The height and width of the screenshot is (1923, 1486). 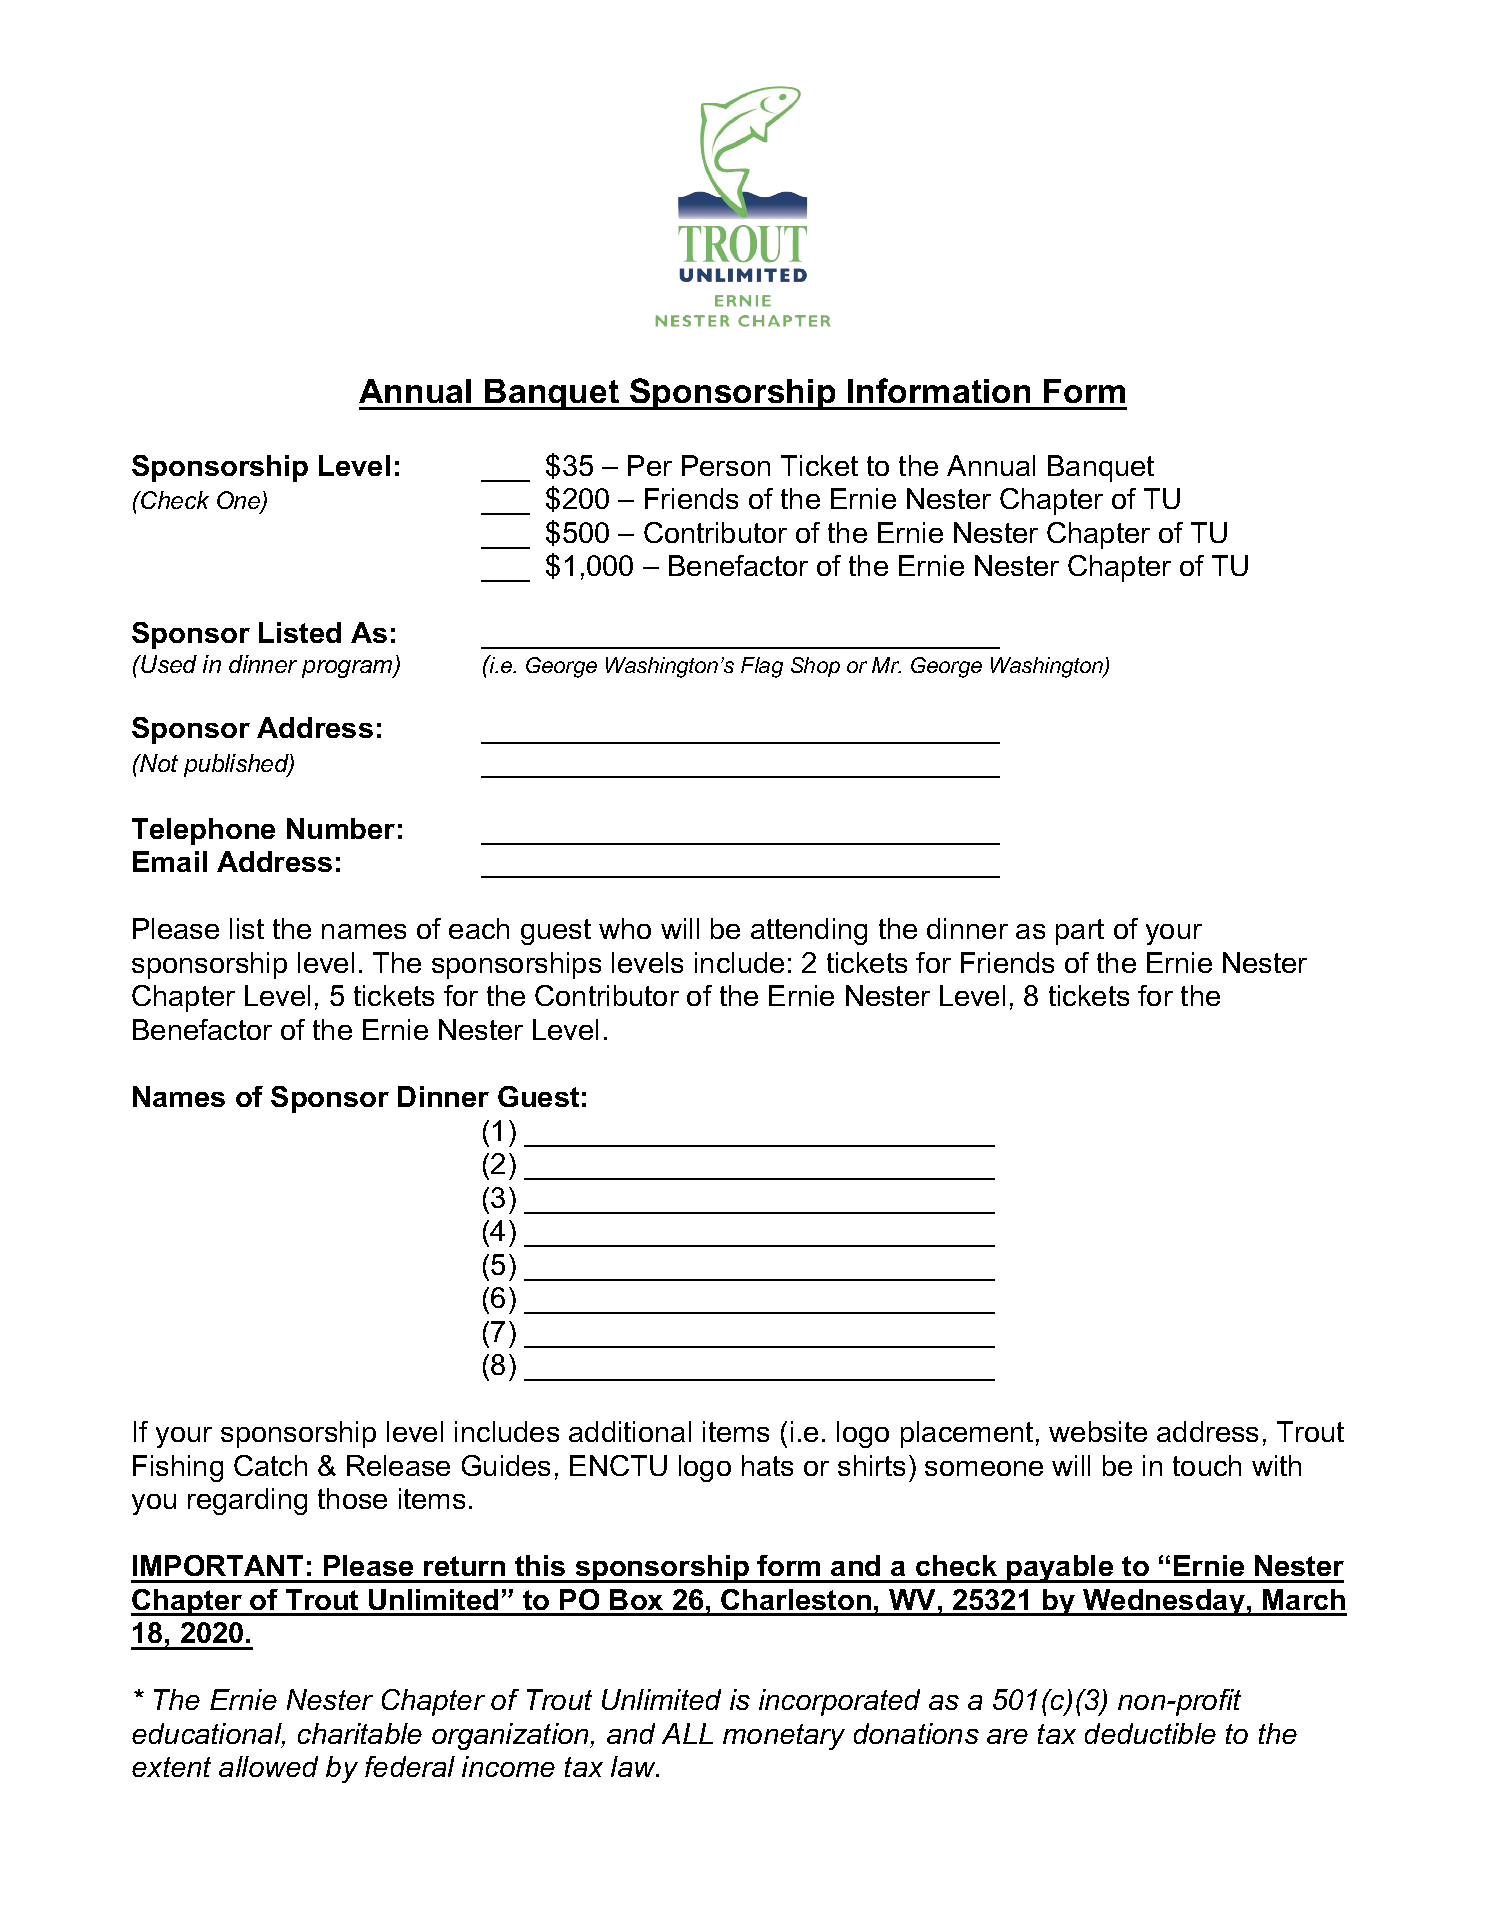 What do you see at coordinates (1080, 932) in the screenshot?
I see `part` at bounding box center [1080, 932].
